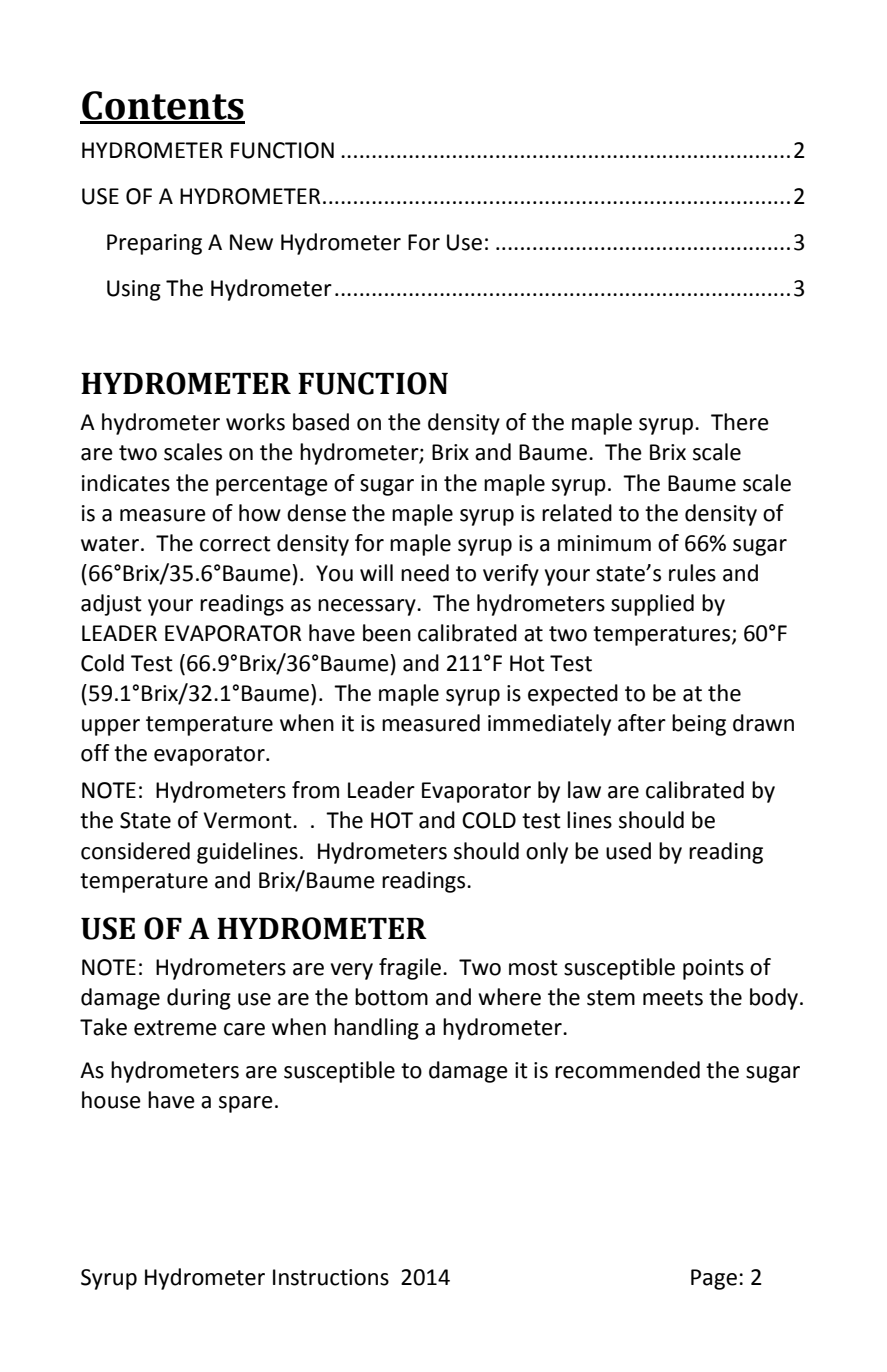 The width and height of the image is (887, 1372). I want to click on fragile, so click(410, 969).
